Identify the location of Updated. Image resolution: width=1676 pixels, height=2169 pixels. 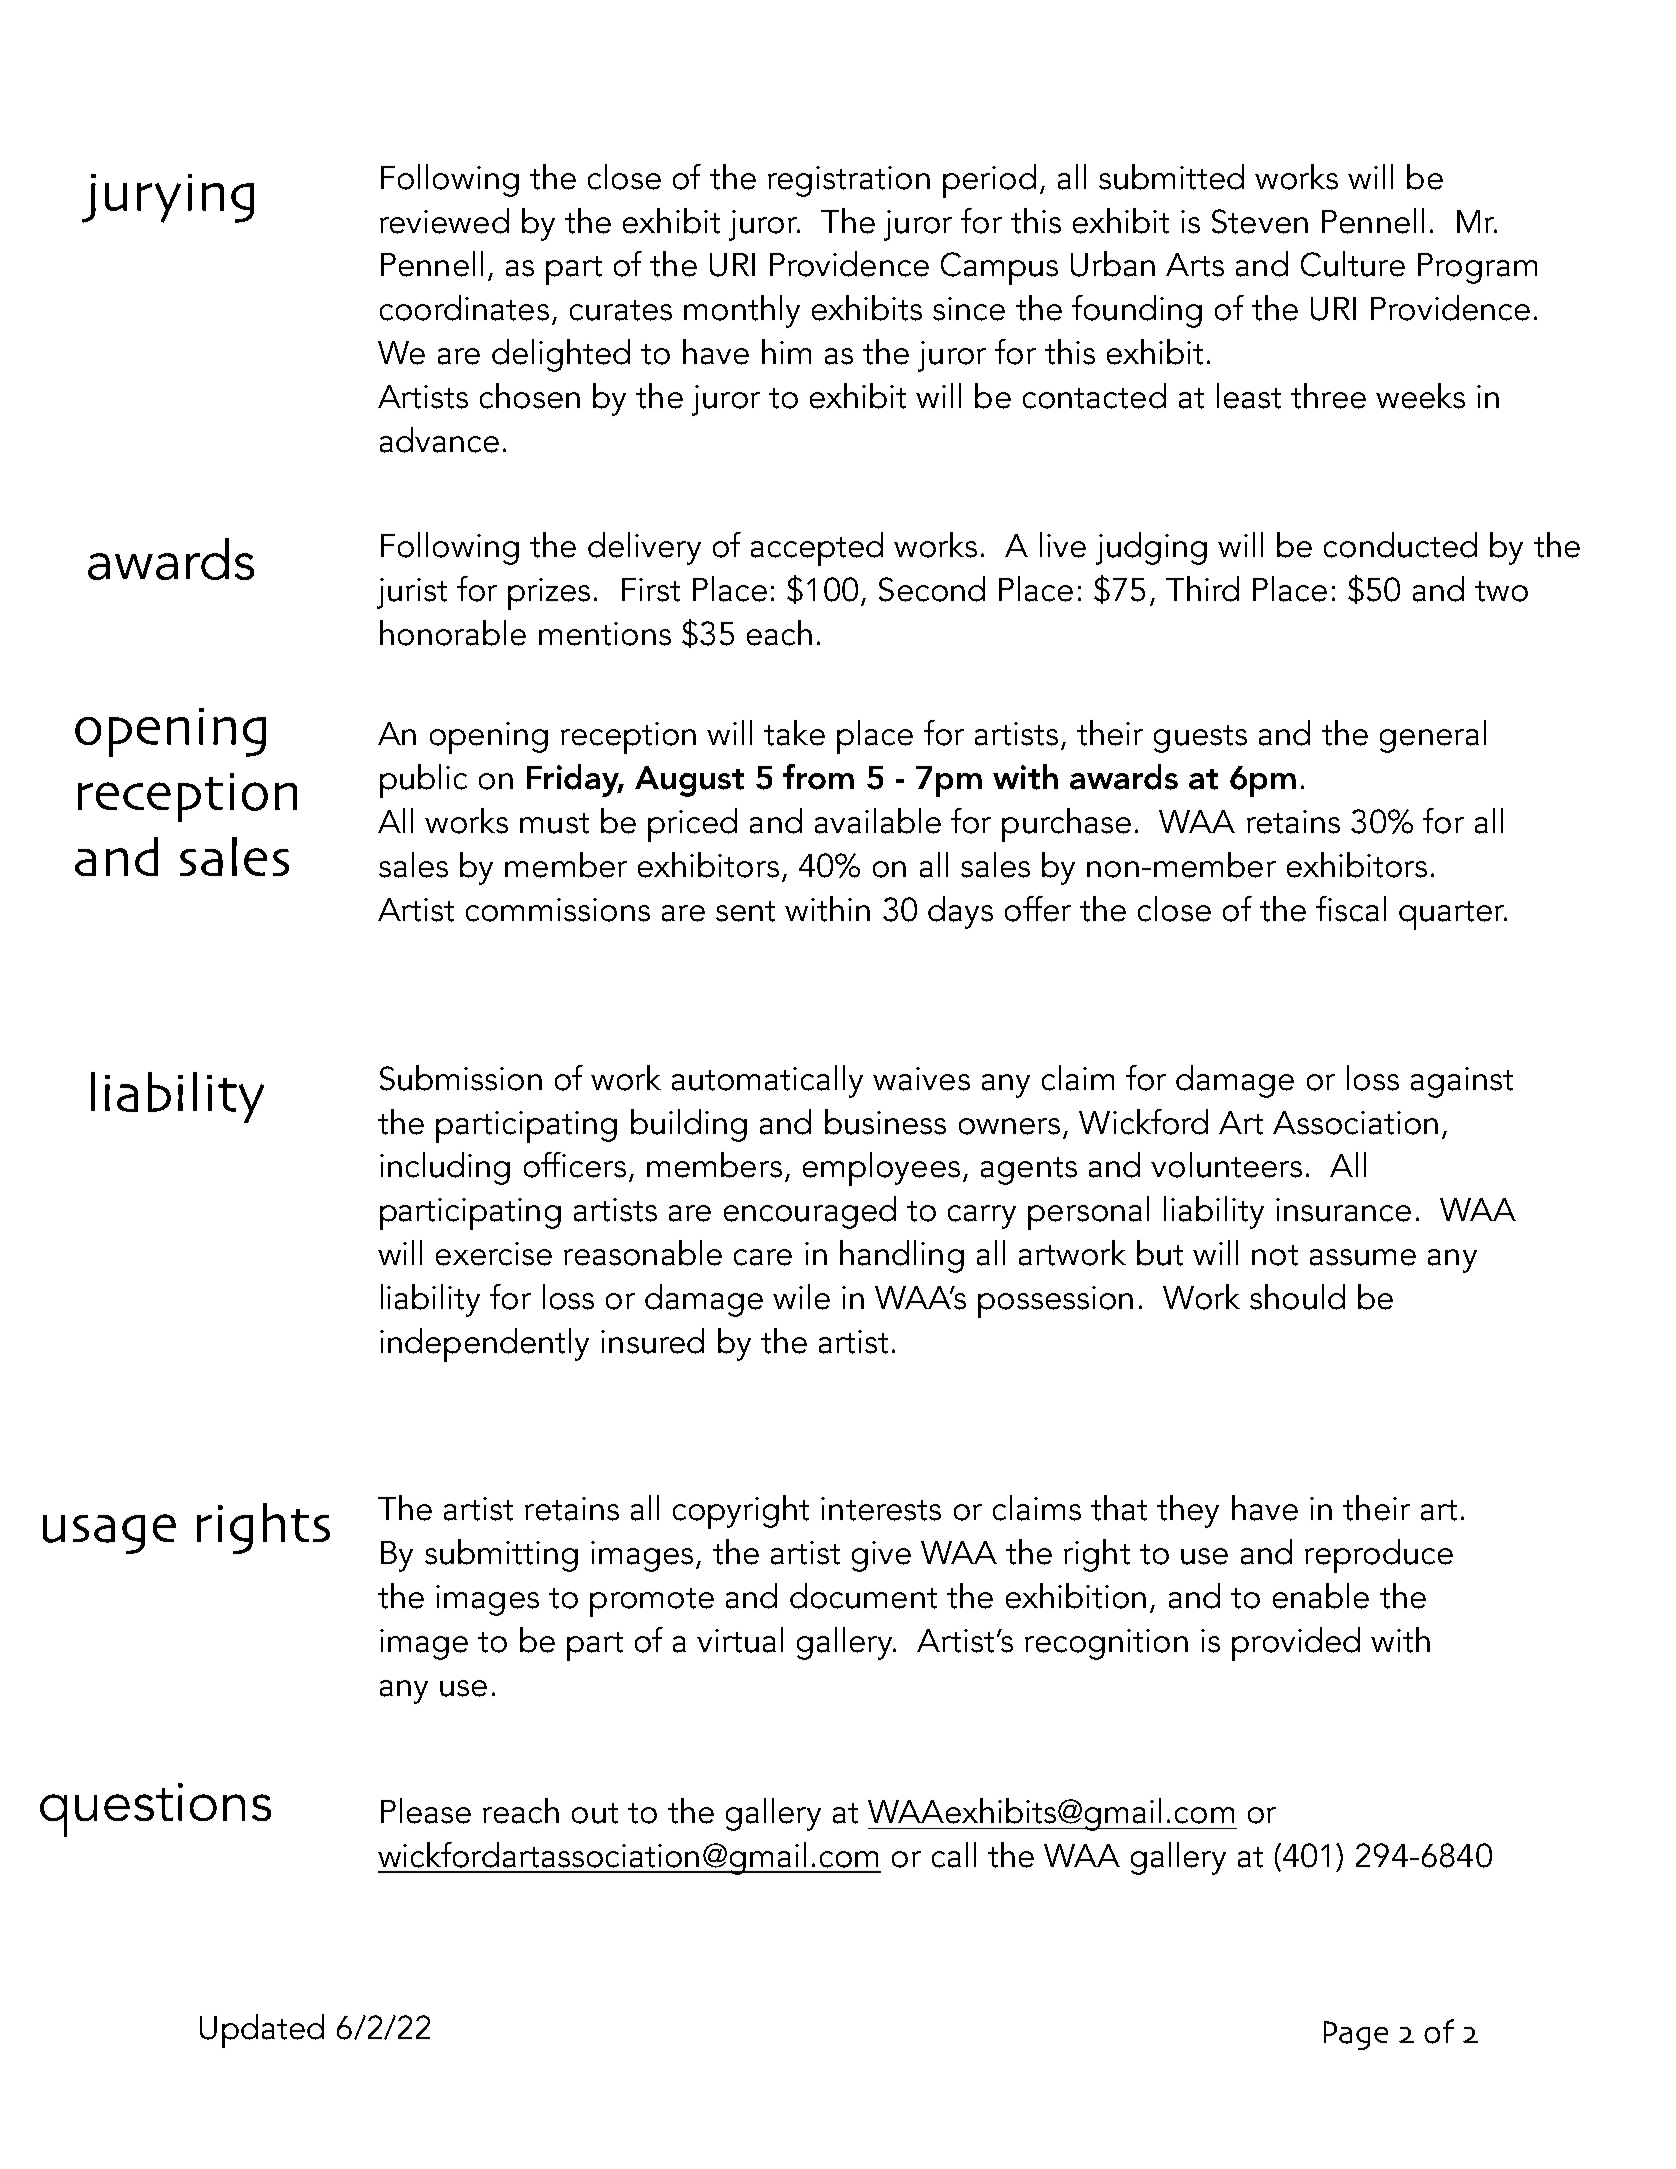
(262, 2031).
